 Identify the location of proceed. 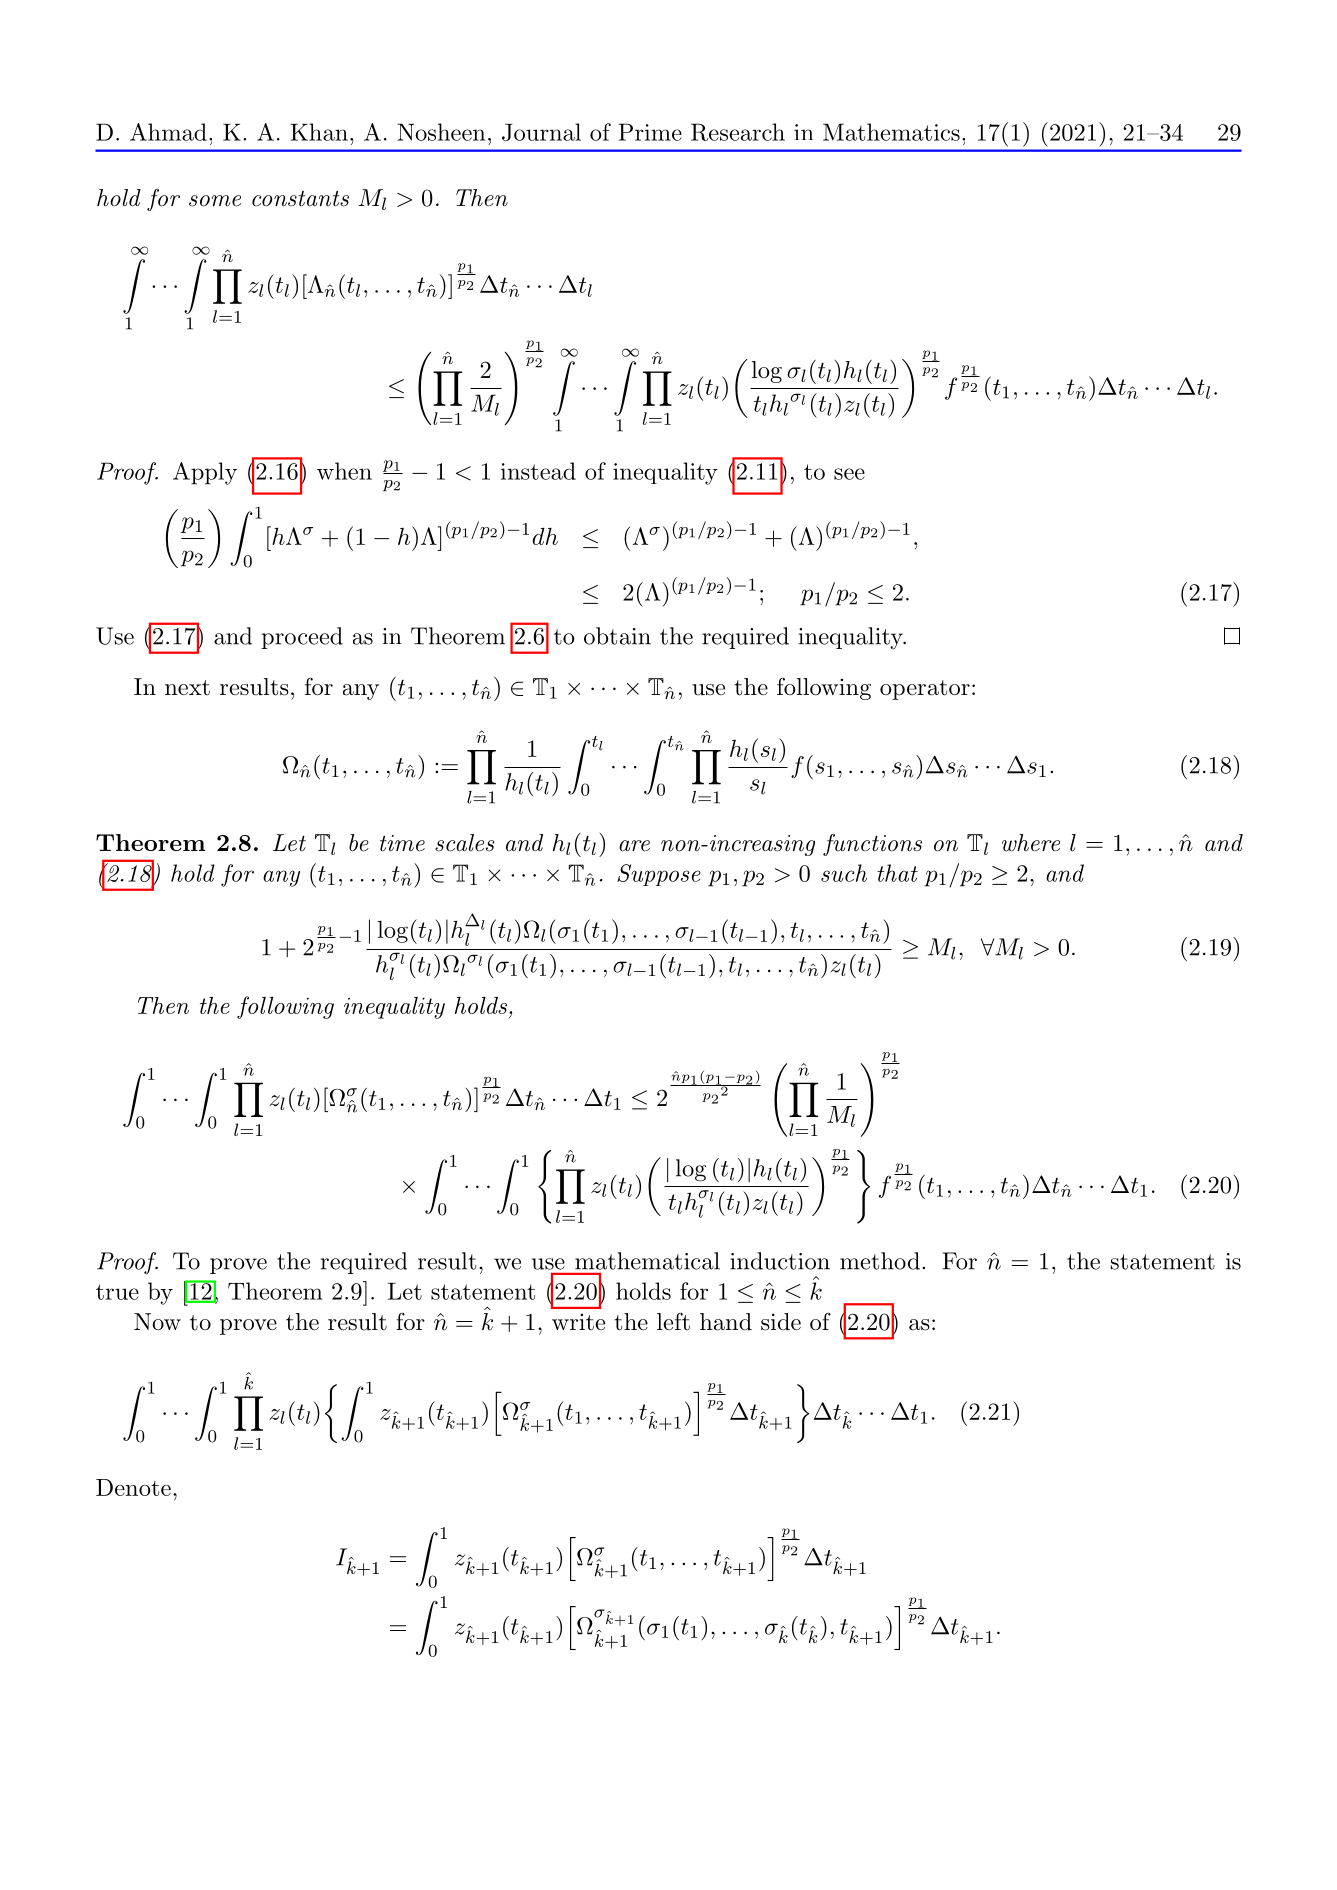
(302, 638).
